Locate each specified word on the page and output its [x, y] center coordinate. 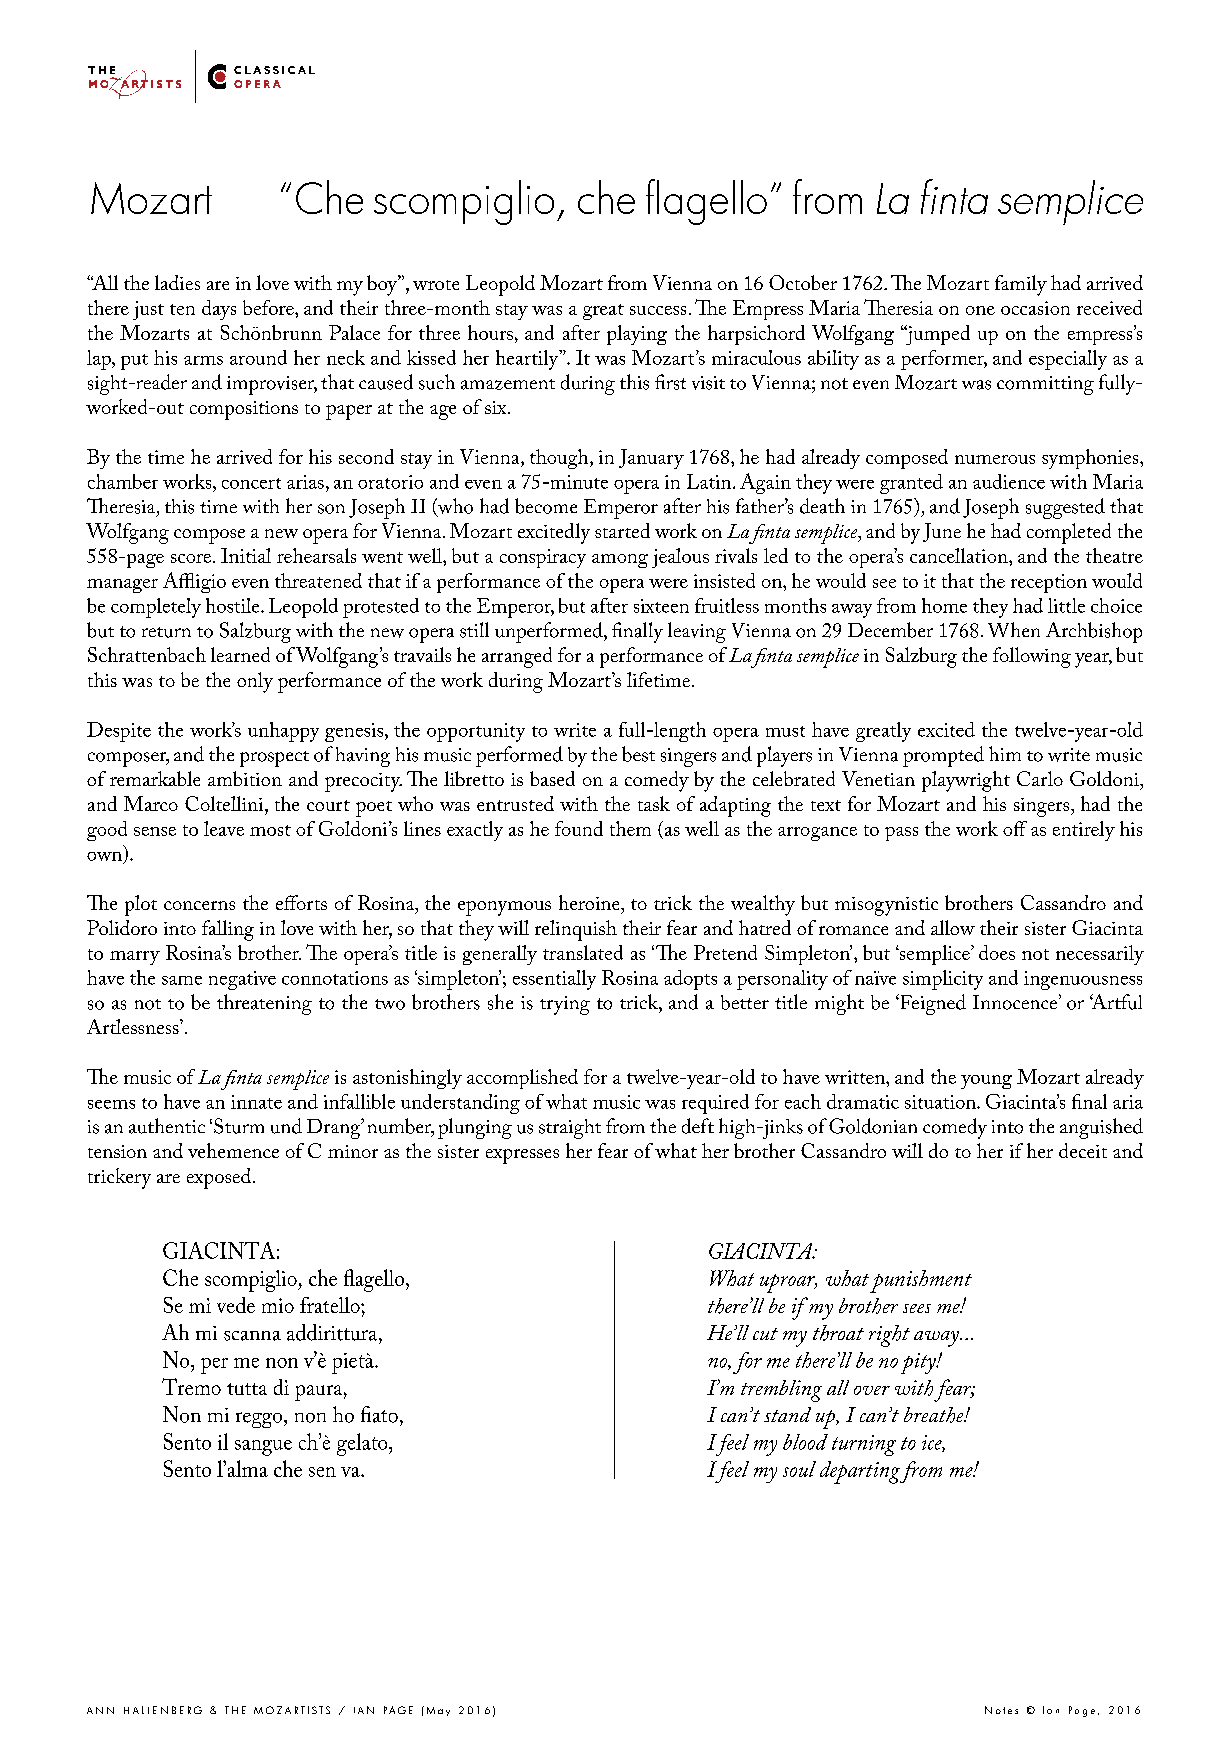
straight [570, 1129]
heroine [590, 902]
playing [637, 335]
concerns [199, 905]
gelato [363, 1444]
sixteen [661, 606]
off [1015, 828]
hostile [234, 605]
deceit [1083, 1150]
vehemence [233, 1150]
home [944, 605]
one [980, 310]
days [219, 310]
